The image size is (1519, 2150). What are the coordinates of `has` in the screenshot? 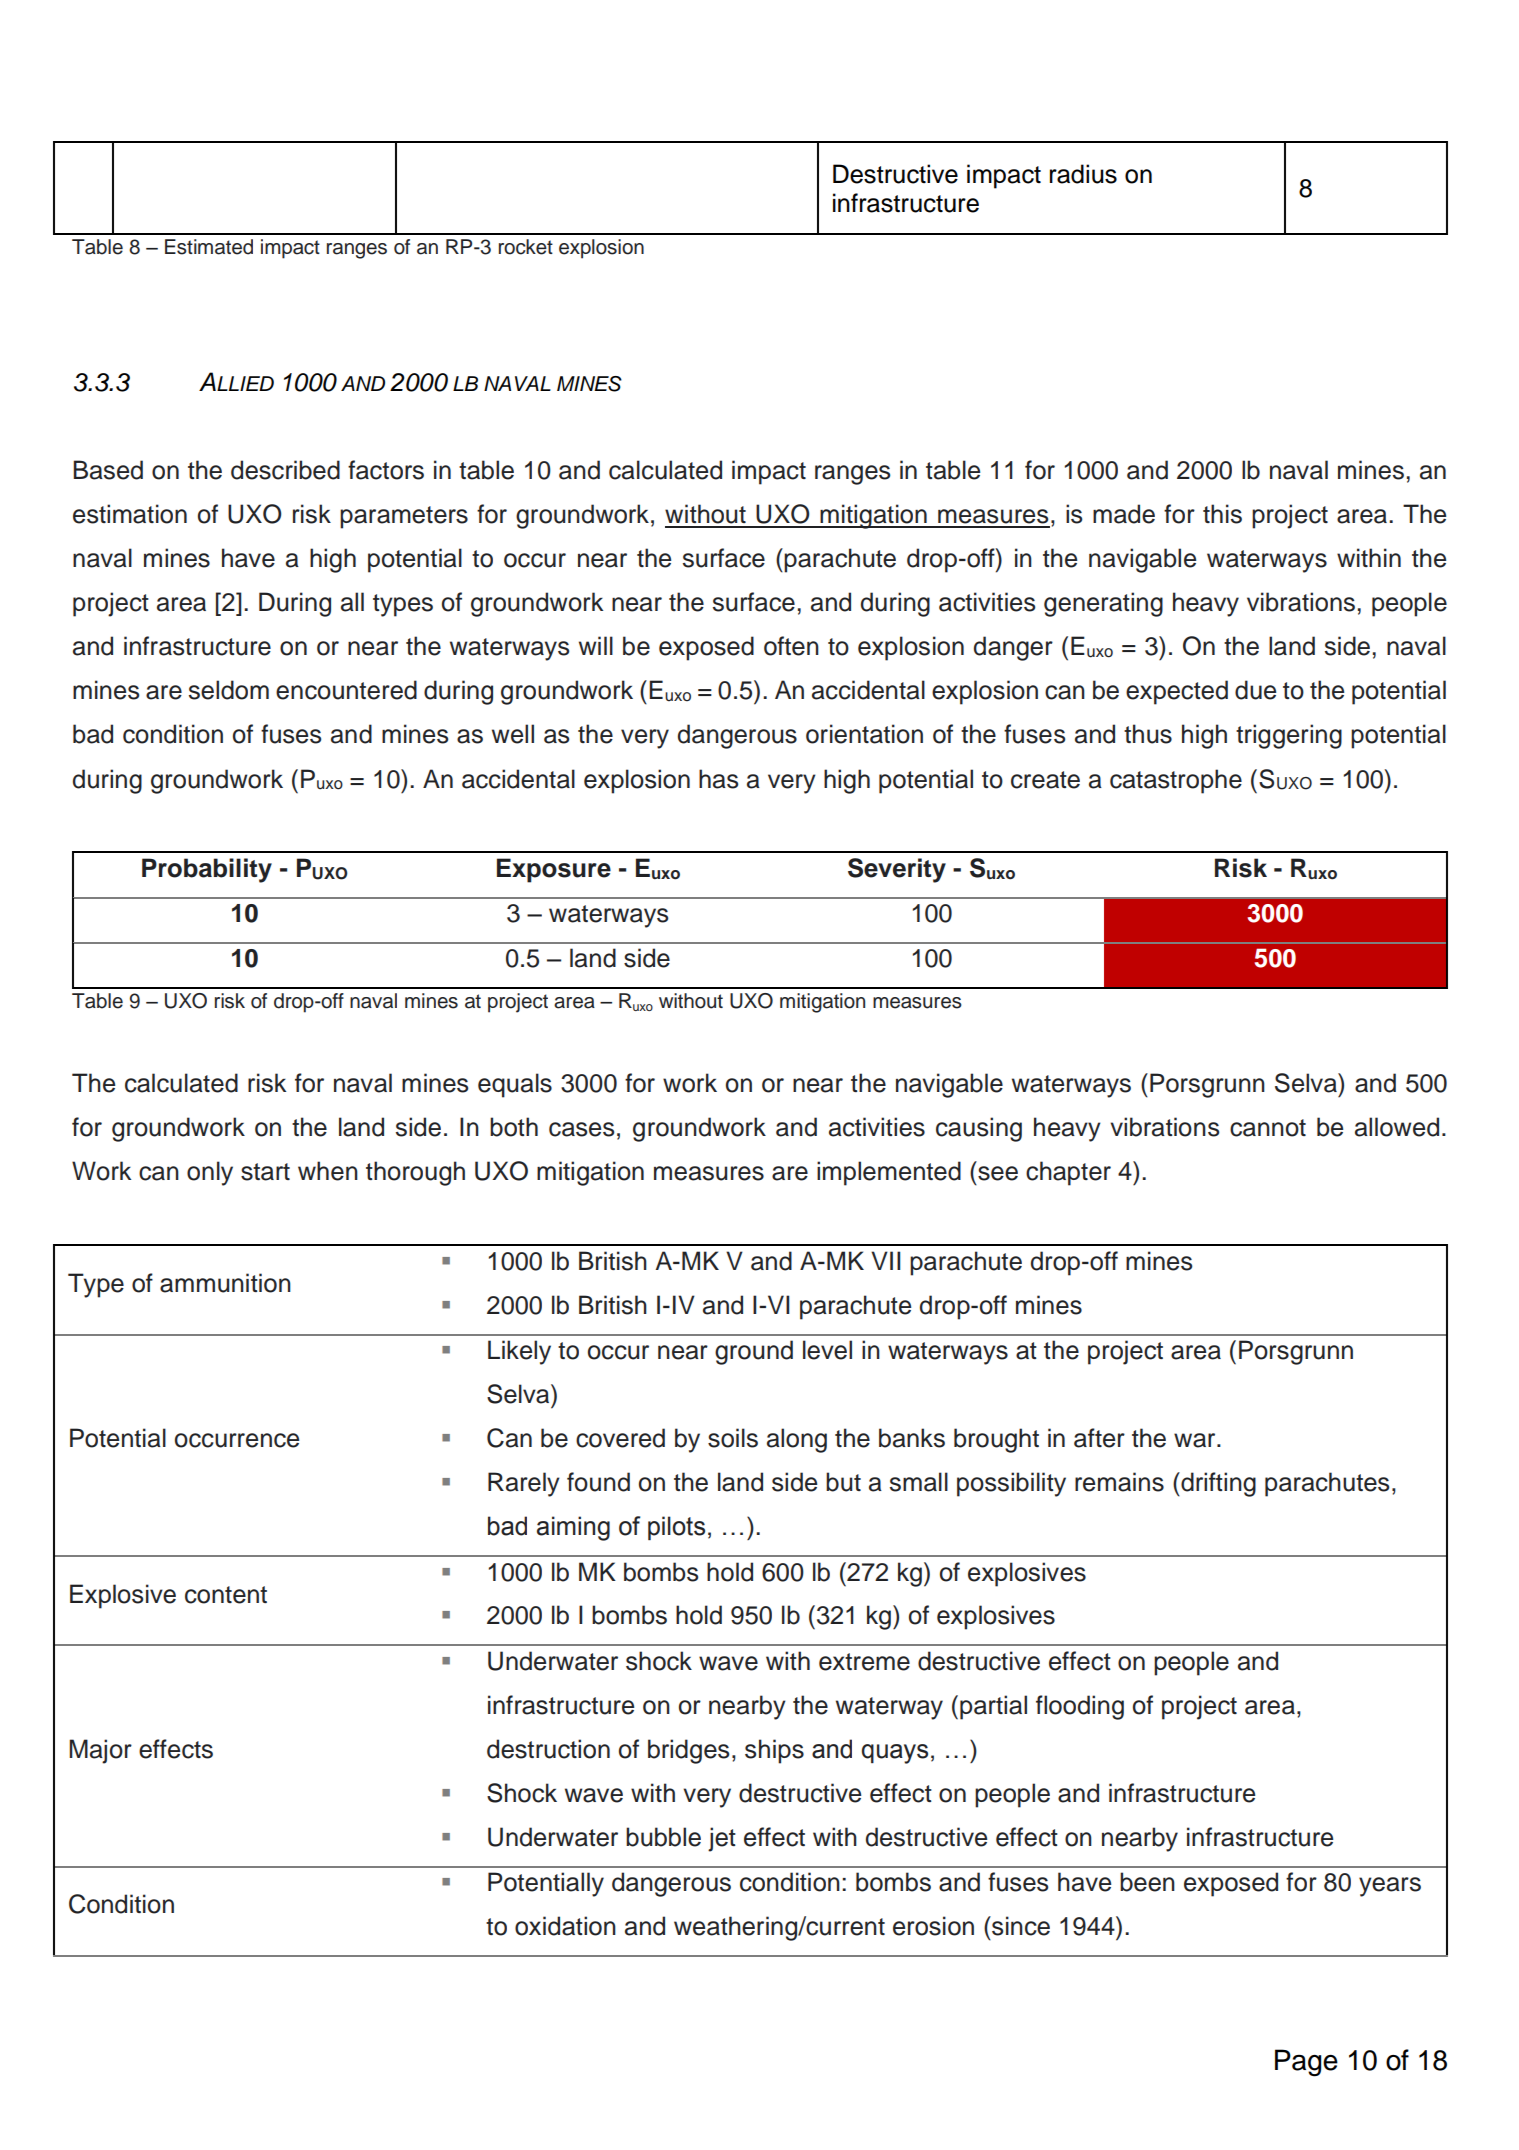 It's located at (718, 779).
